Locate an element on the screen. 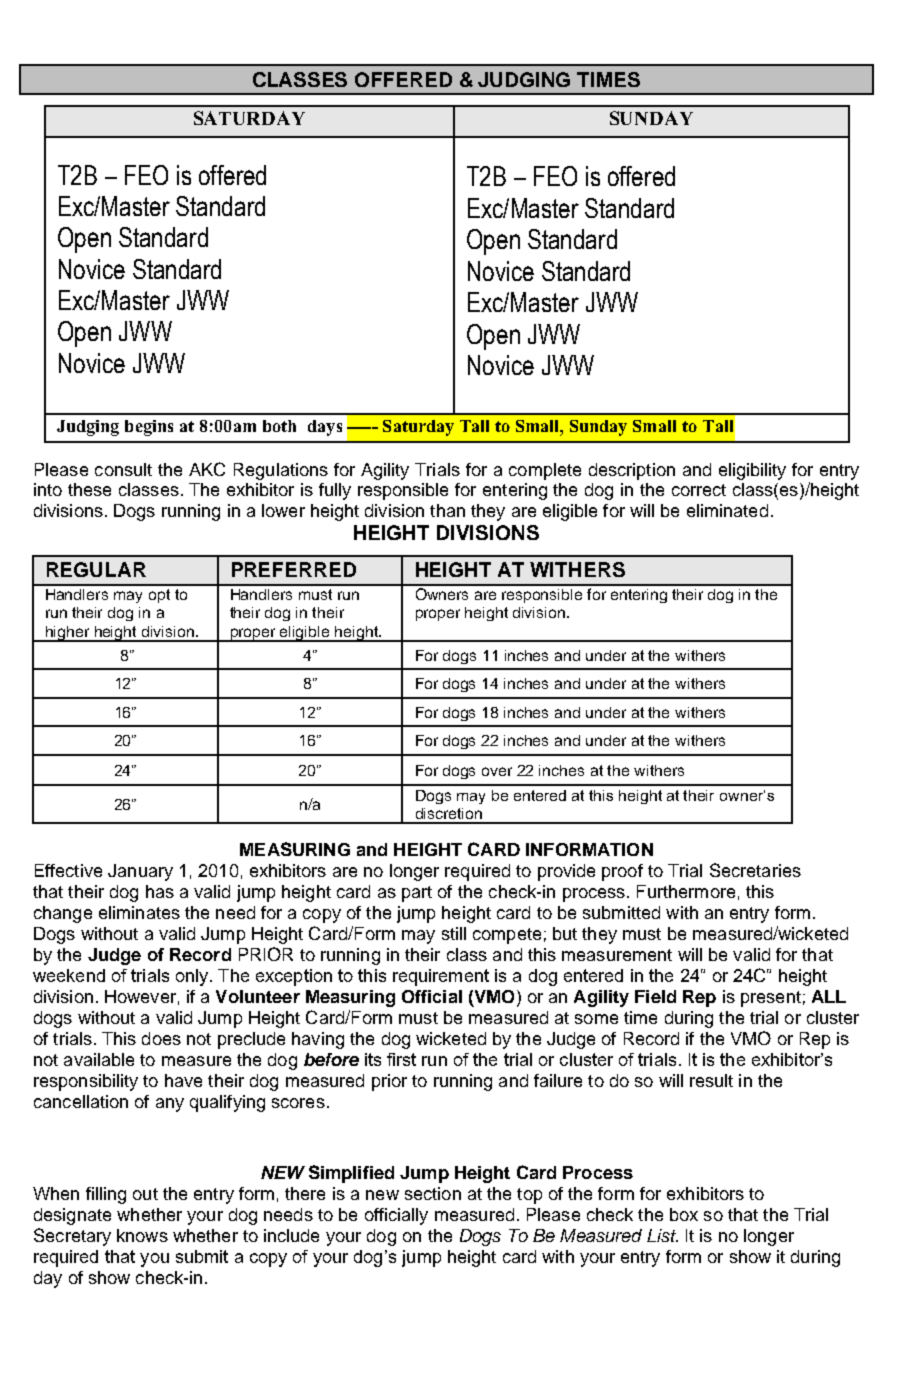 The height and width of the screenshot is (1396, 903). days is located at coordinates (325, 428).
